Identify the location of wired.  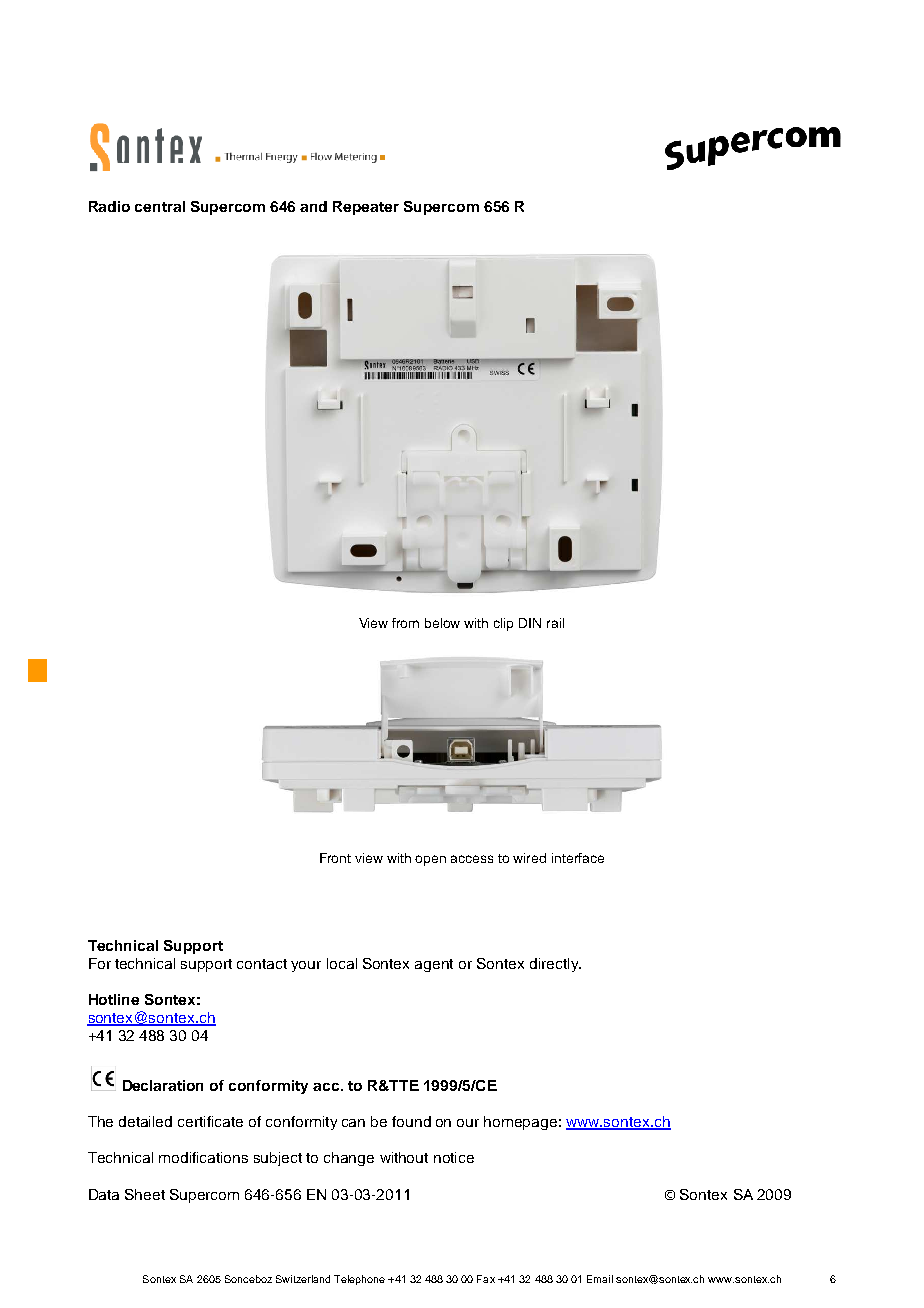
(529, 858).
